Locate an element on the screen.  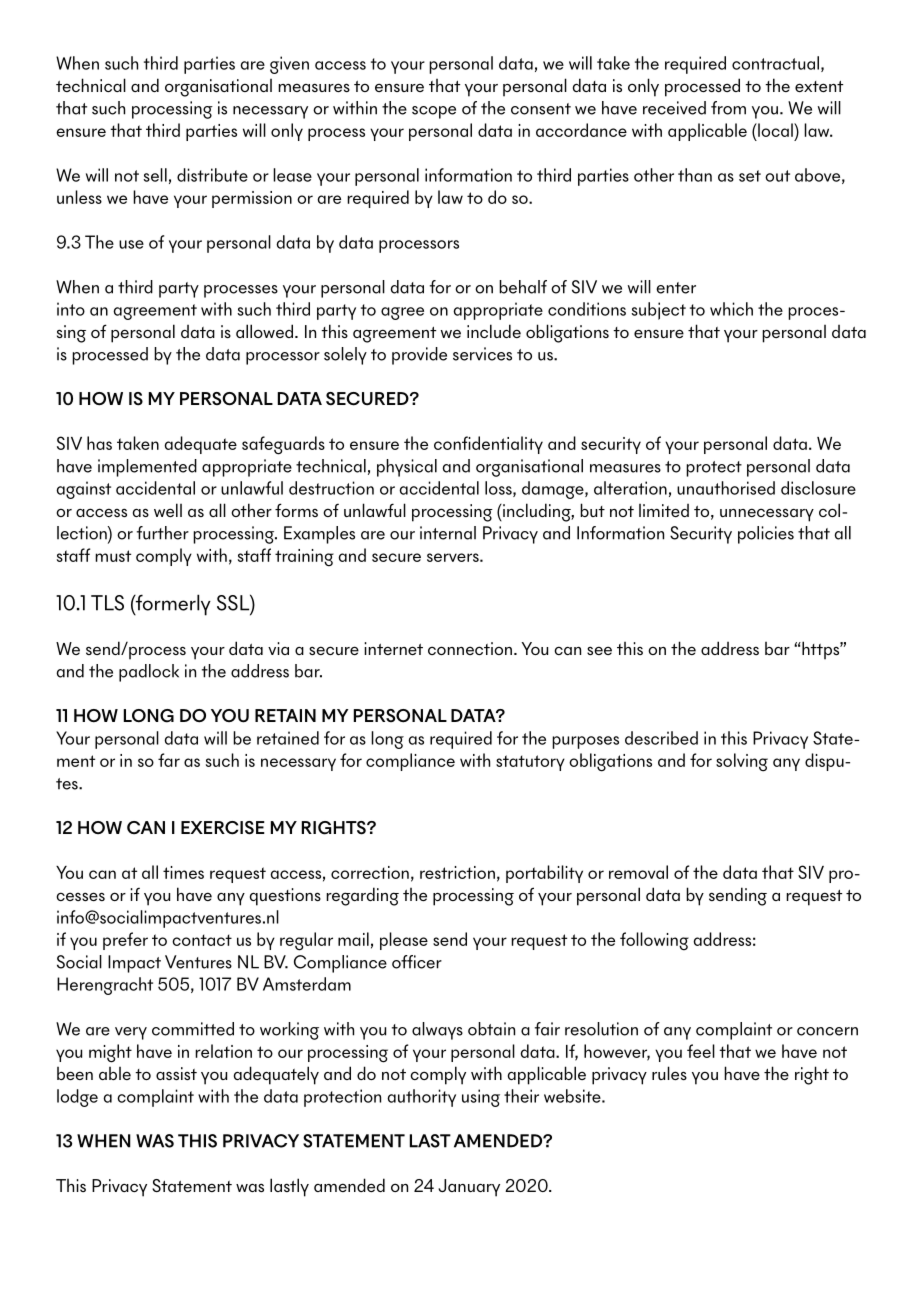
from is located at coordinates (728, 108).
